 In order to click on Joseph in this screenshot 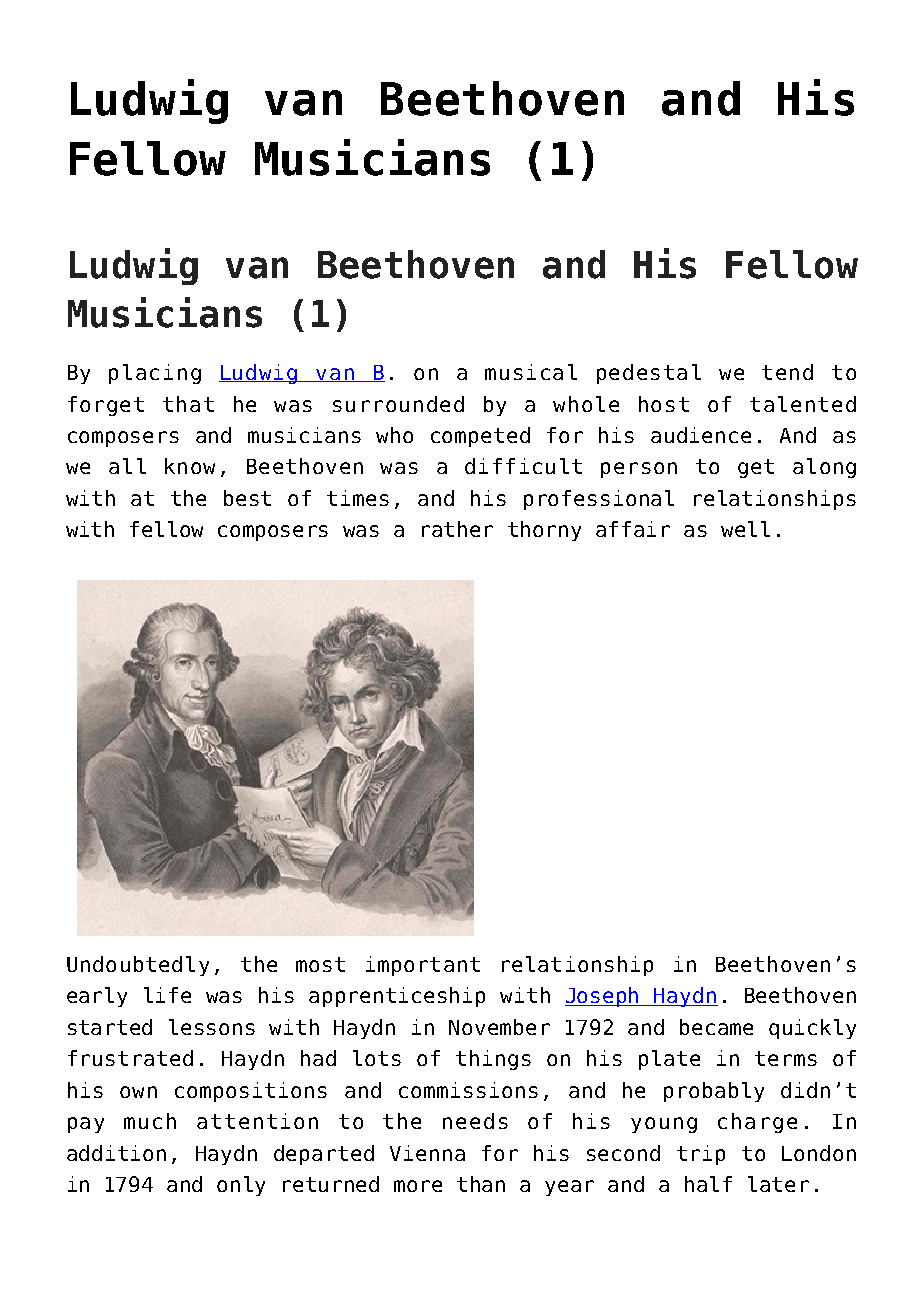, I will do `click(603, 997)`.
